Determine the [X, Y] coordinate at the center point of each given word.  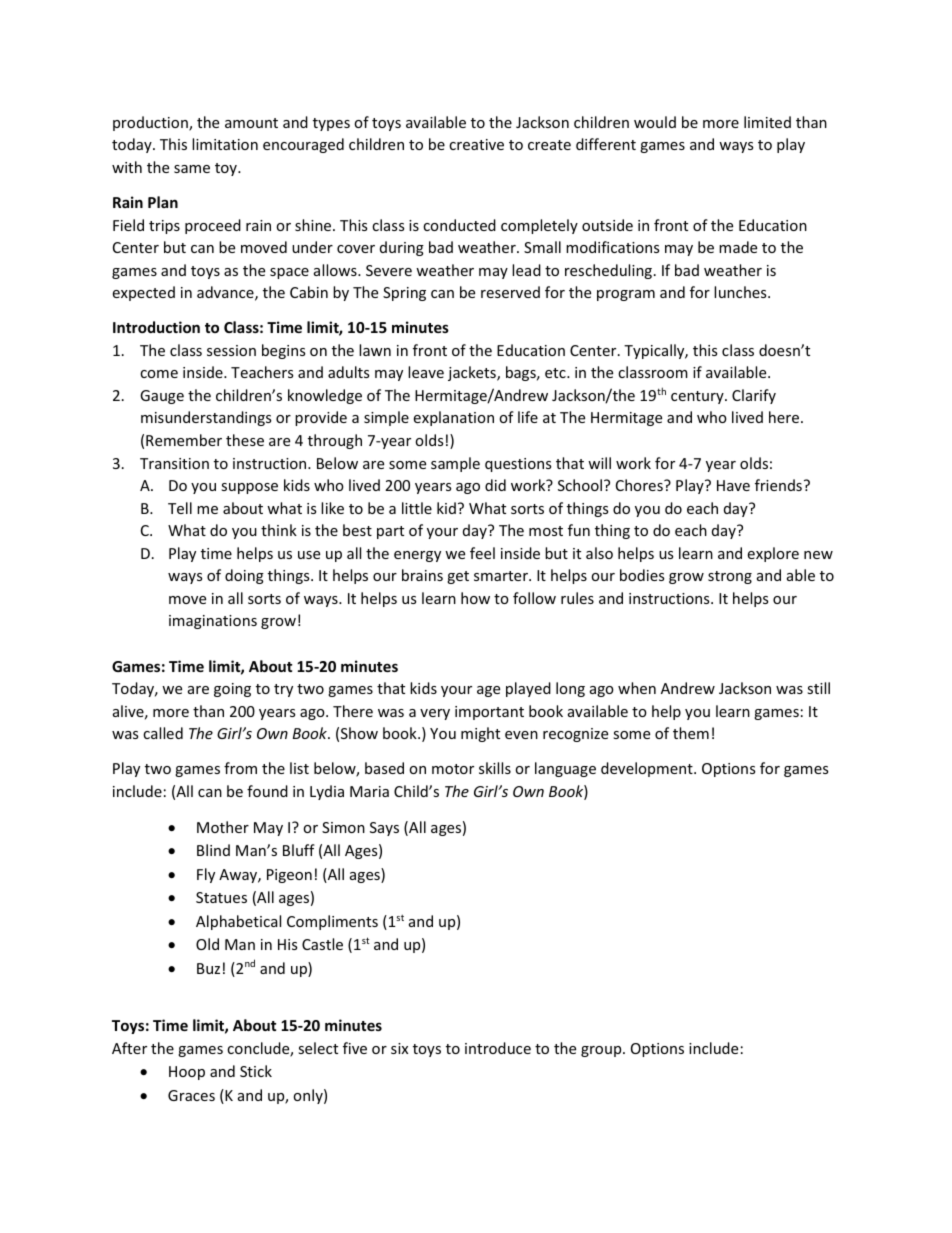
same [192, 169]
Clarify [754, 396]
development [648, 769]
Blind [213, 850]
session [231, 350]
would [655, 122]
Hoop [187, 1073]
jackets [473, 373]
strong [730, 577]
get [458, 577]
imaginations [213, 622]
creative [476, 144]
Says [384, 829]
